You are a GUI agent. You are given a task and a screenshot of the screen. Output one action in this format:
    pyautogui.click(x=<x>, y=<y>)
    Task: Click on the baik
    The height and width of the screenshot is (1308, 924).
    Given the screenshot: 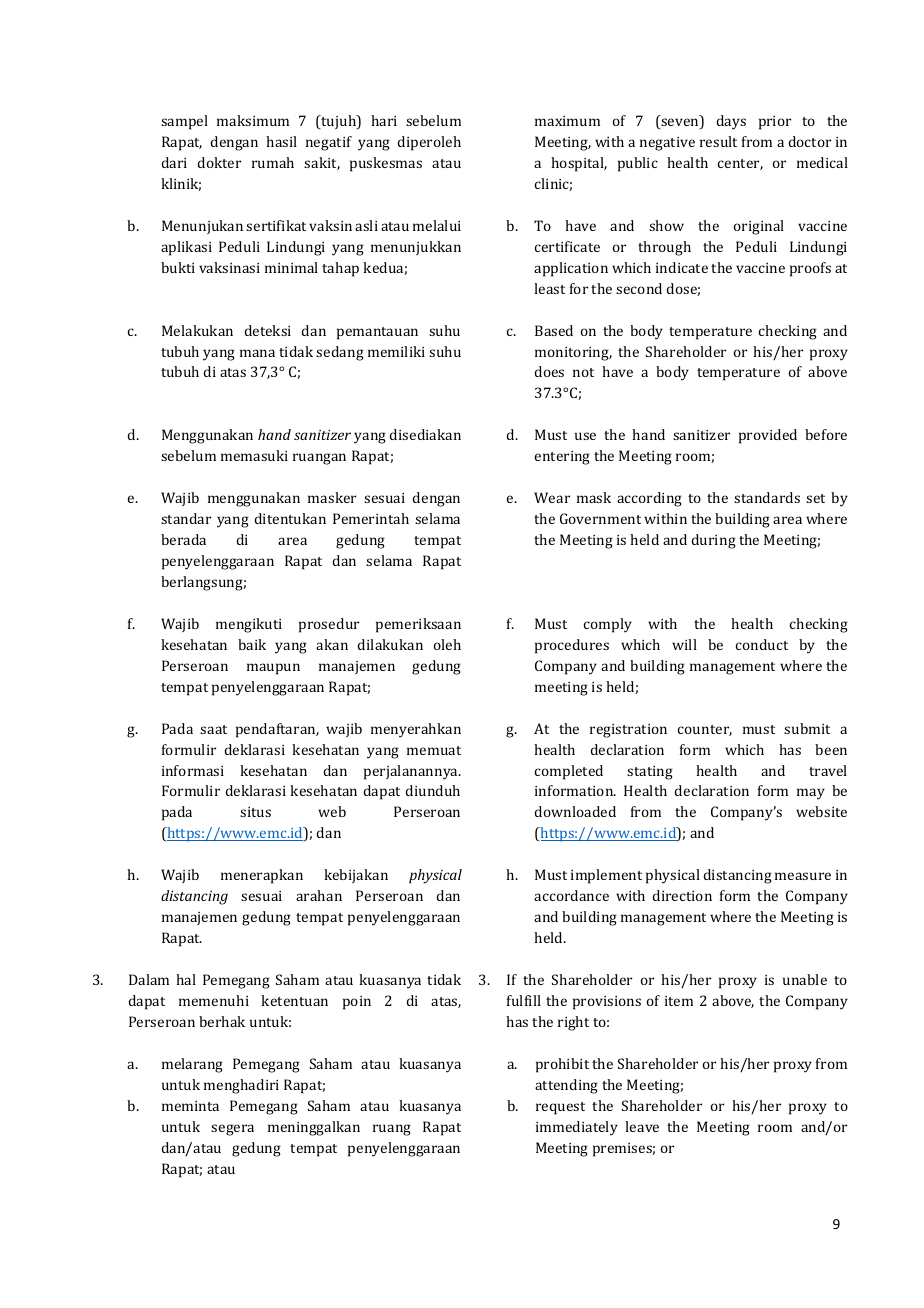 What is the action you would take?
    pyautogui.click(x=252, y=644)
